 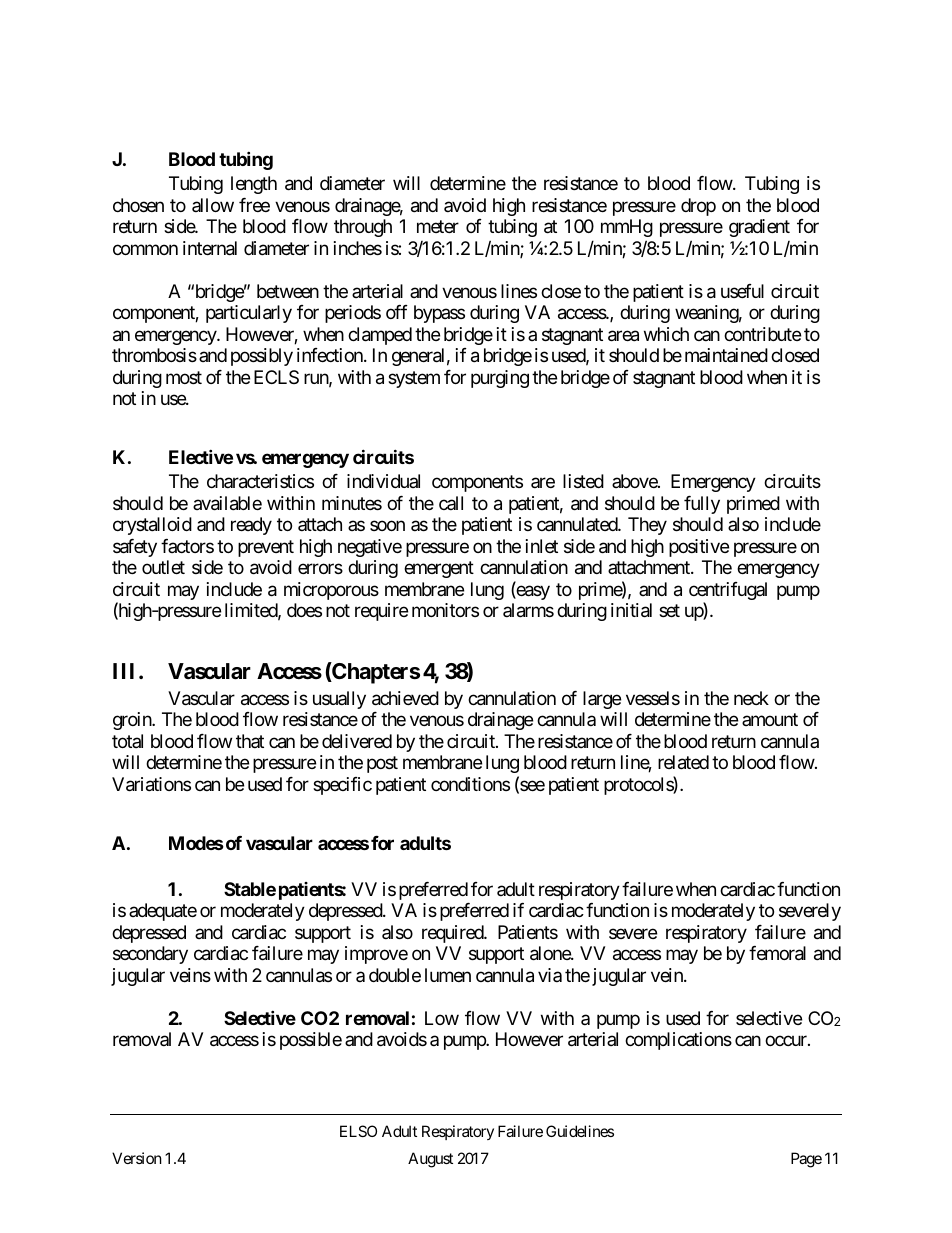 What do you see at coordinates (382, 765) in the screenshot?
I see `post` at bounding box center [382, 765].
